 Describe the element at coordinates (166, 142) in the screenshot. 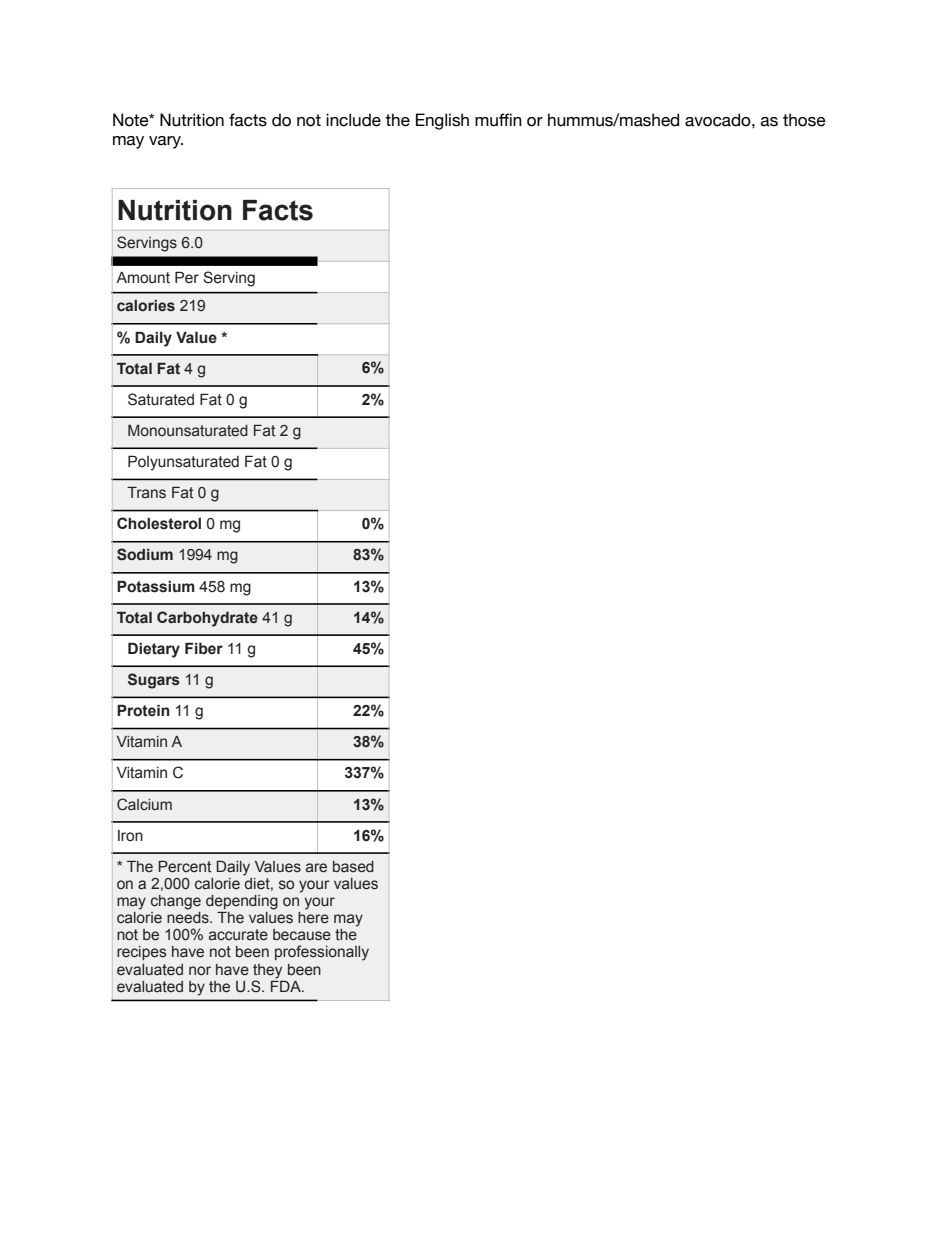

I see `vary` at that location.
